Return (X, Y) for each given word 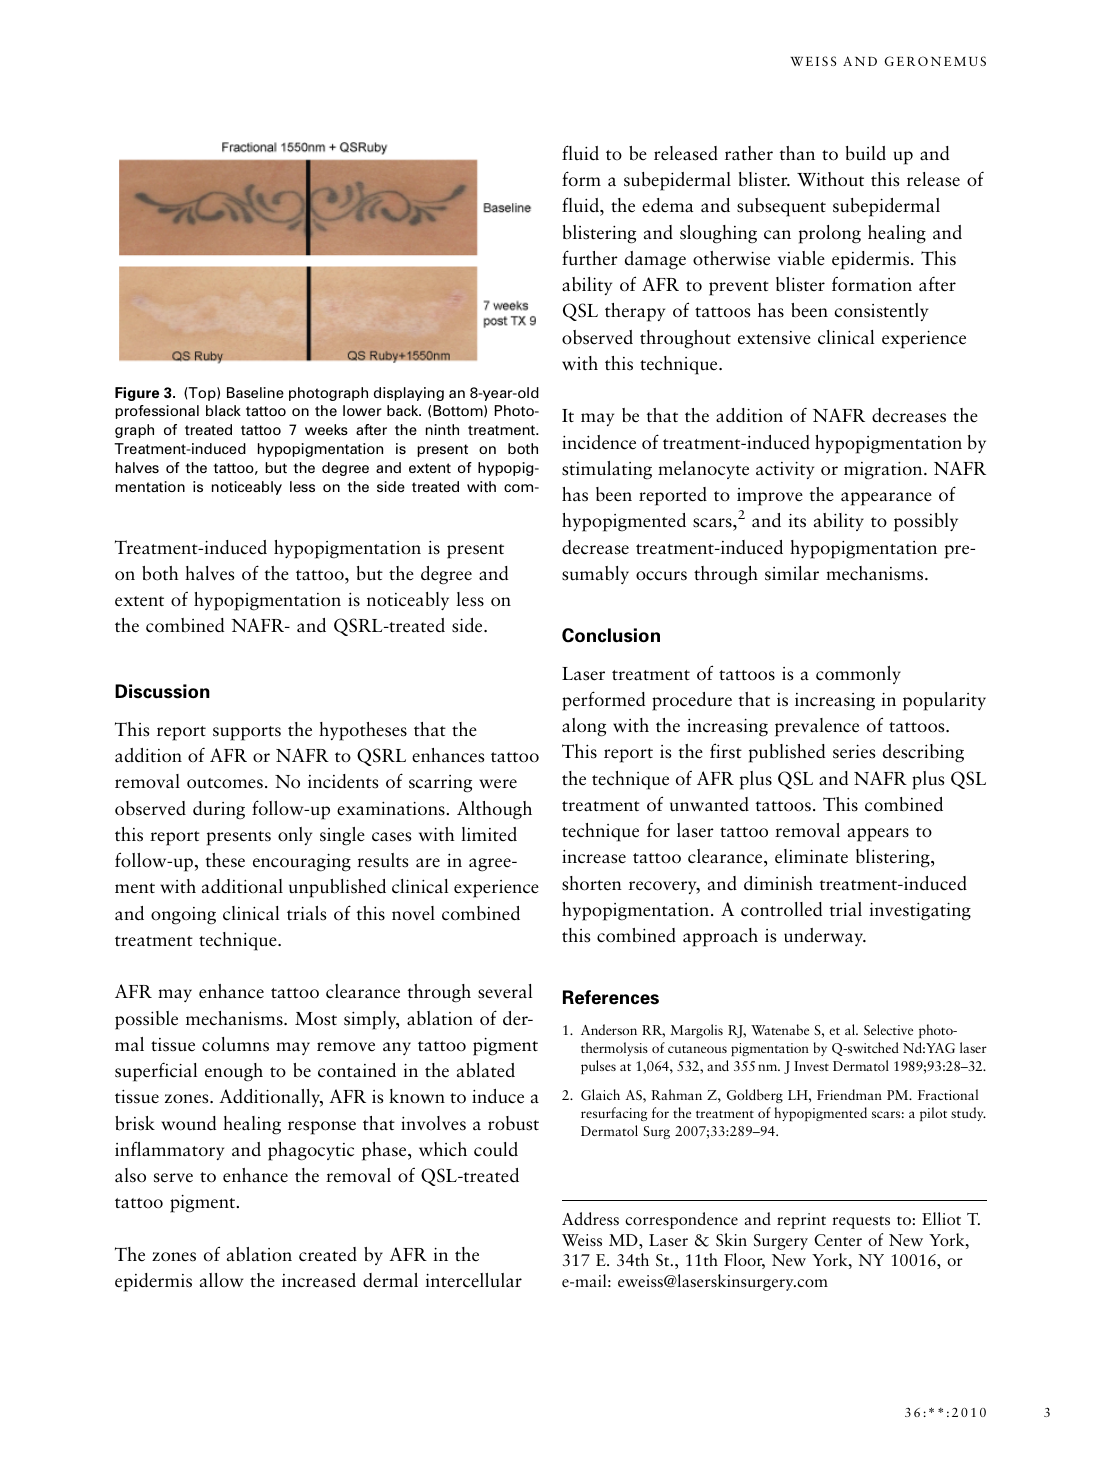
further (590, 258)
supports (247, 733)
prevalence (817, 727)
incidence (599, 442)
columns (235, 1044)
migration (884, 471)
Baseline (255, 392)
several (505, 991)
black (223, 410)
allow (221, 1280)
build (866, 153)
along (584, 727)
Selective (888, 1029)
